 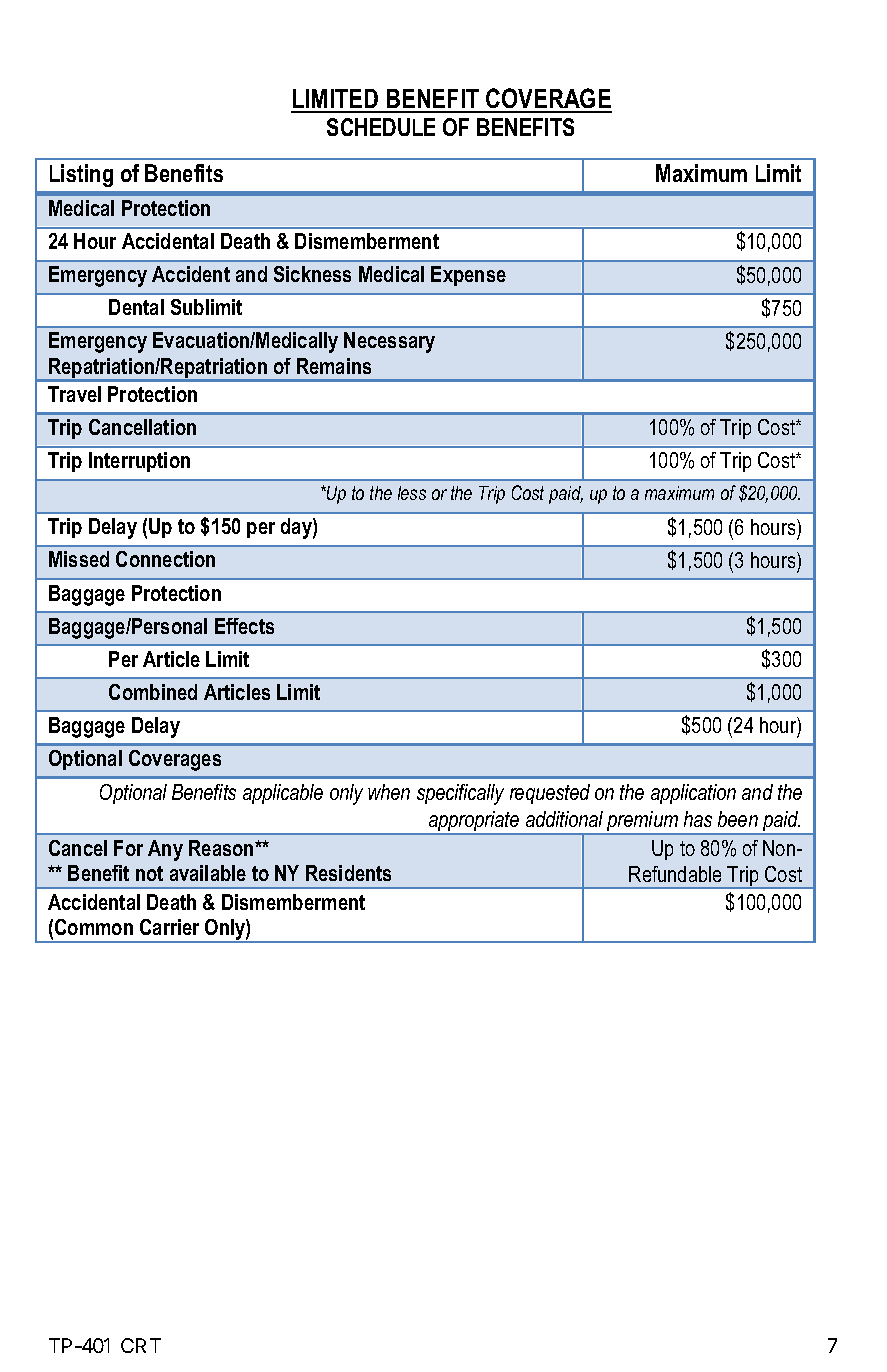 What do you see at coordinates (389, 792) in the screenshot?
I see `when` at bounding box center [389, 792].
